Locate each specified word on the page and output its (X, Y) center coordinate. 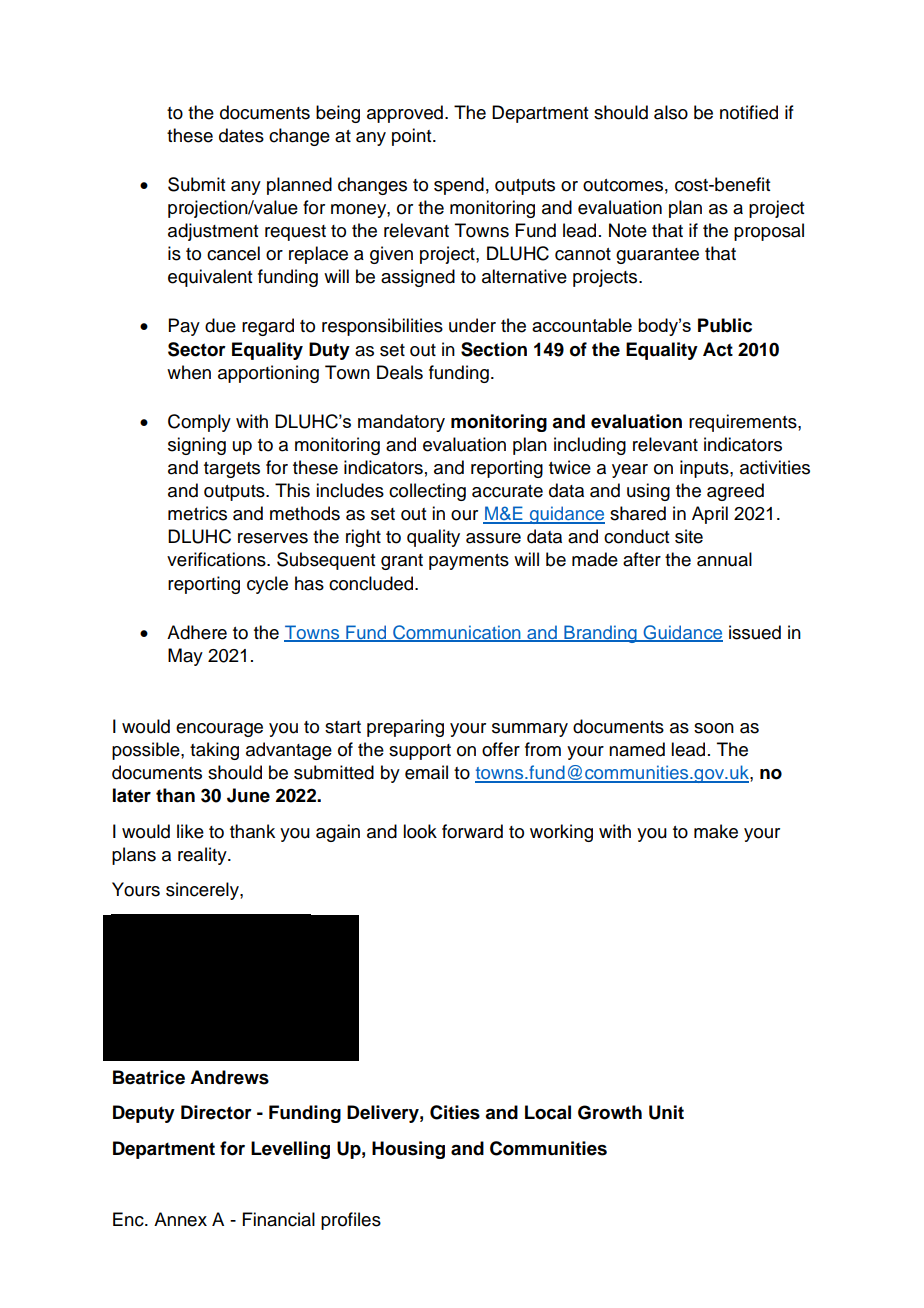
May (185, 657)
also (671, 112)
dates (241, 135)
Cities (455, 1112)
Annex (180, 1219)
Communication (457, 633)
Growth (610, 1112)
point (413, 137)
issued (755, 632)
